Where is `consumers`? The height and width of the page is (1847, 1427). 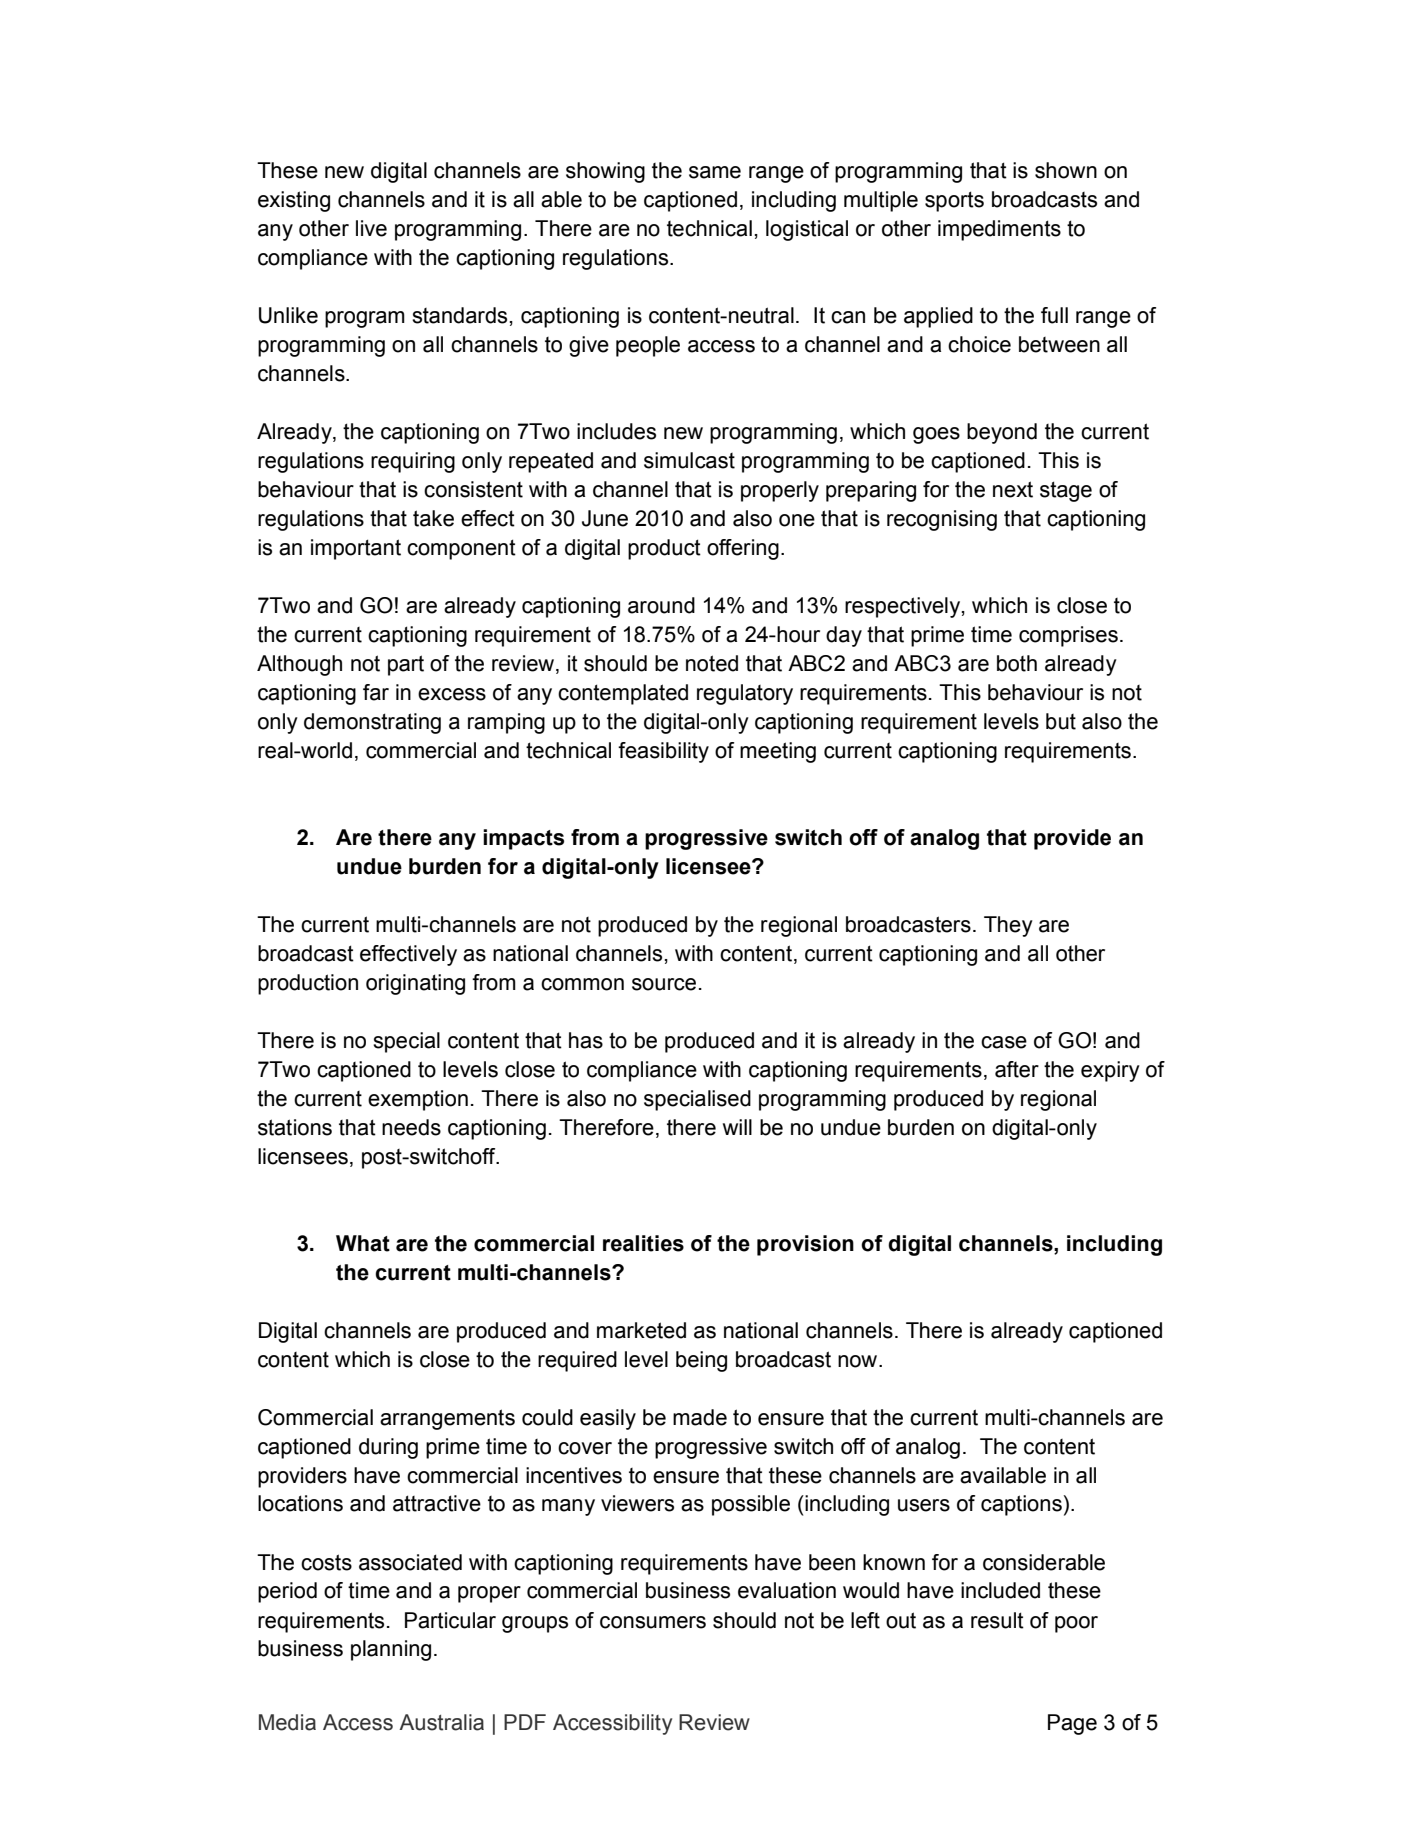
consumers is located at coordinates (653, 1622).
